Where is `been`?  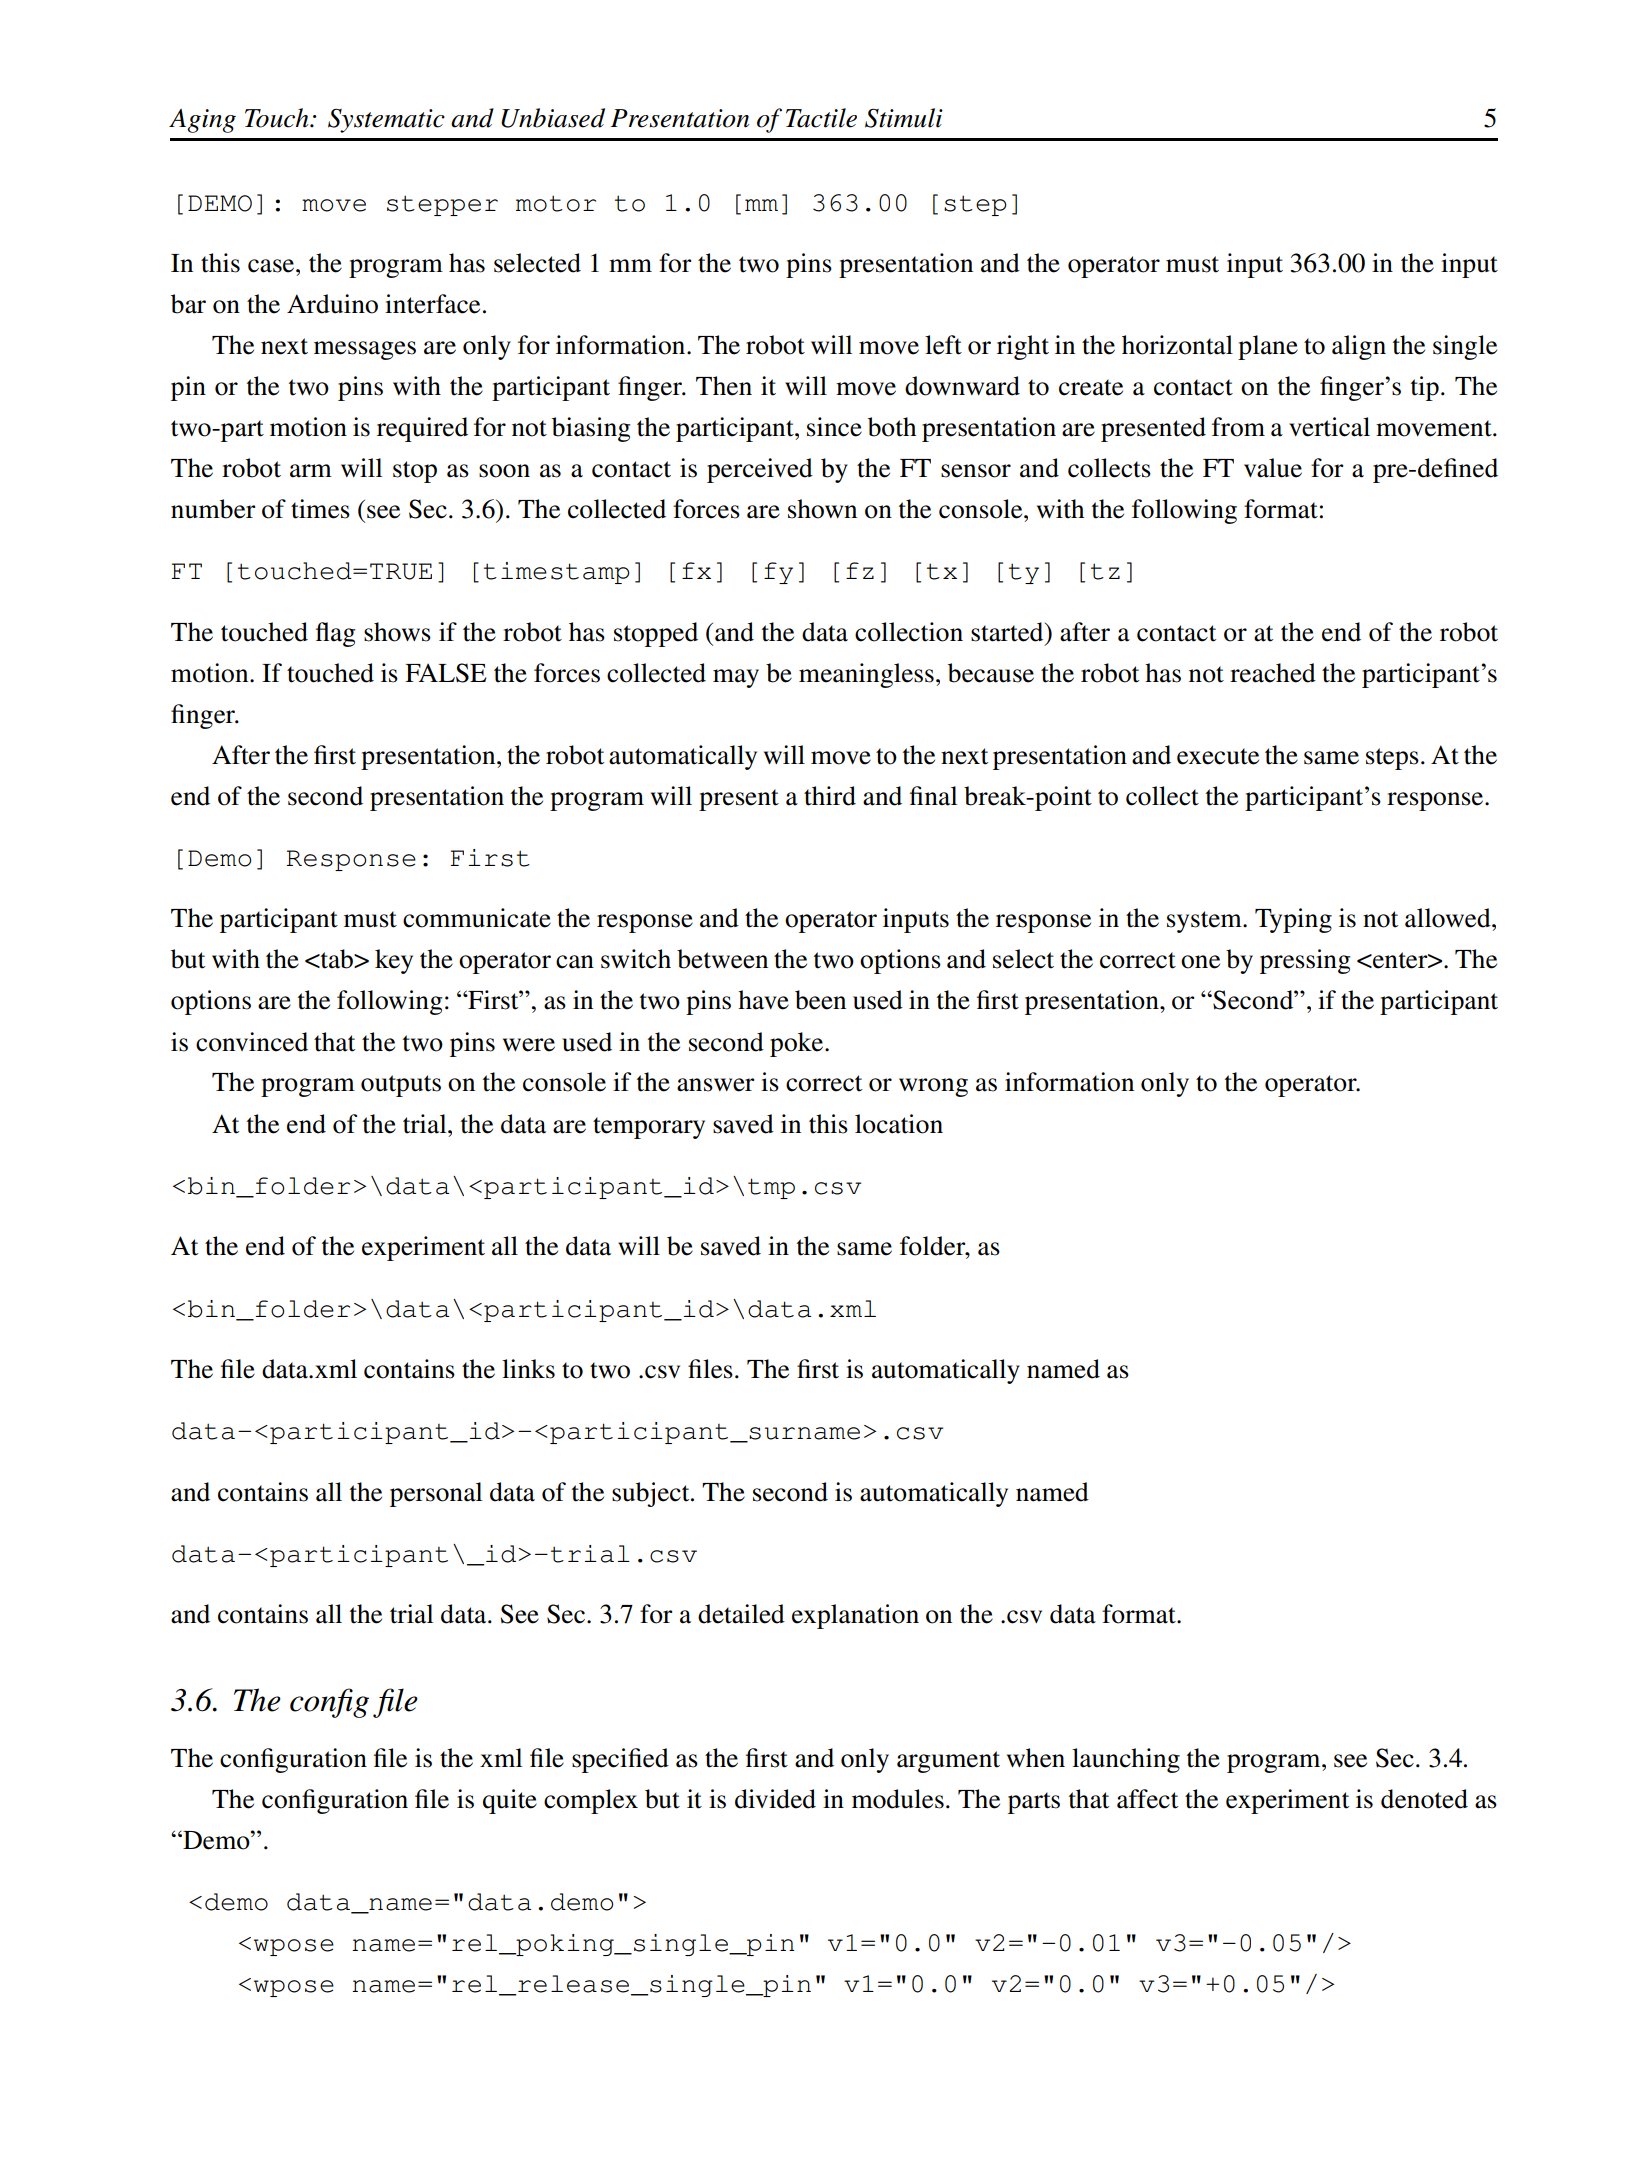 been is located at coordinates (820, 1000).
